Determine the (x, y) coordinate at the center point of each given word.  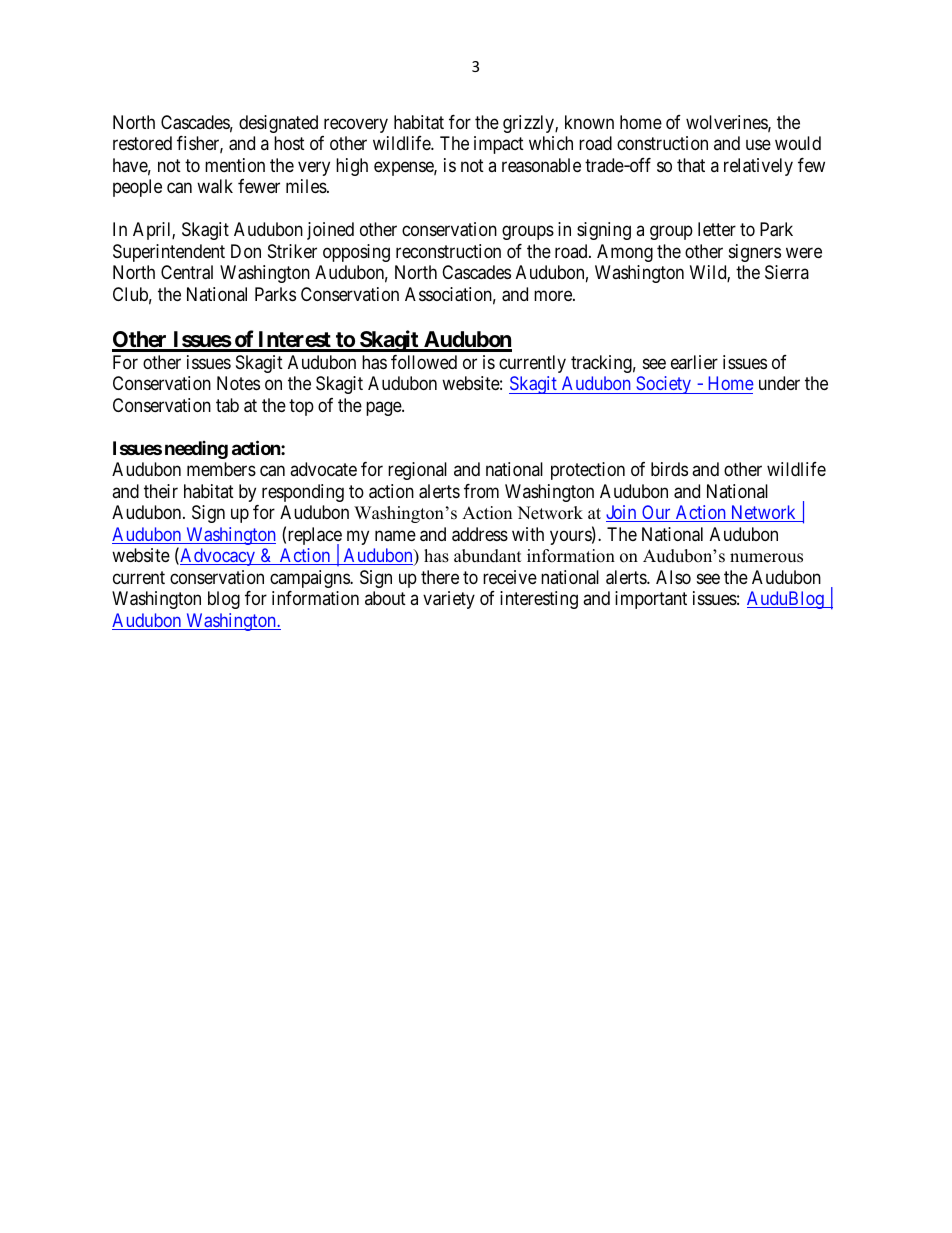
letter (717, 229)
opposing (356, 253)
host (289, 143)
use (758, 145)
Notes (238, 383)
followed (424, 362)
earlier (694, 362)
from (481, 491)
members (221, 469)
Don (246, 251)
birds (669, 469)
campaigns (310, 579)
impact (499, 145)
